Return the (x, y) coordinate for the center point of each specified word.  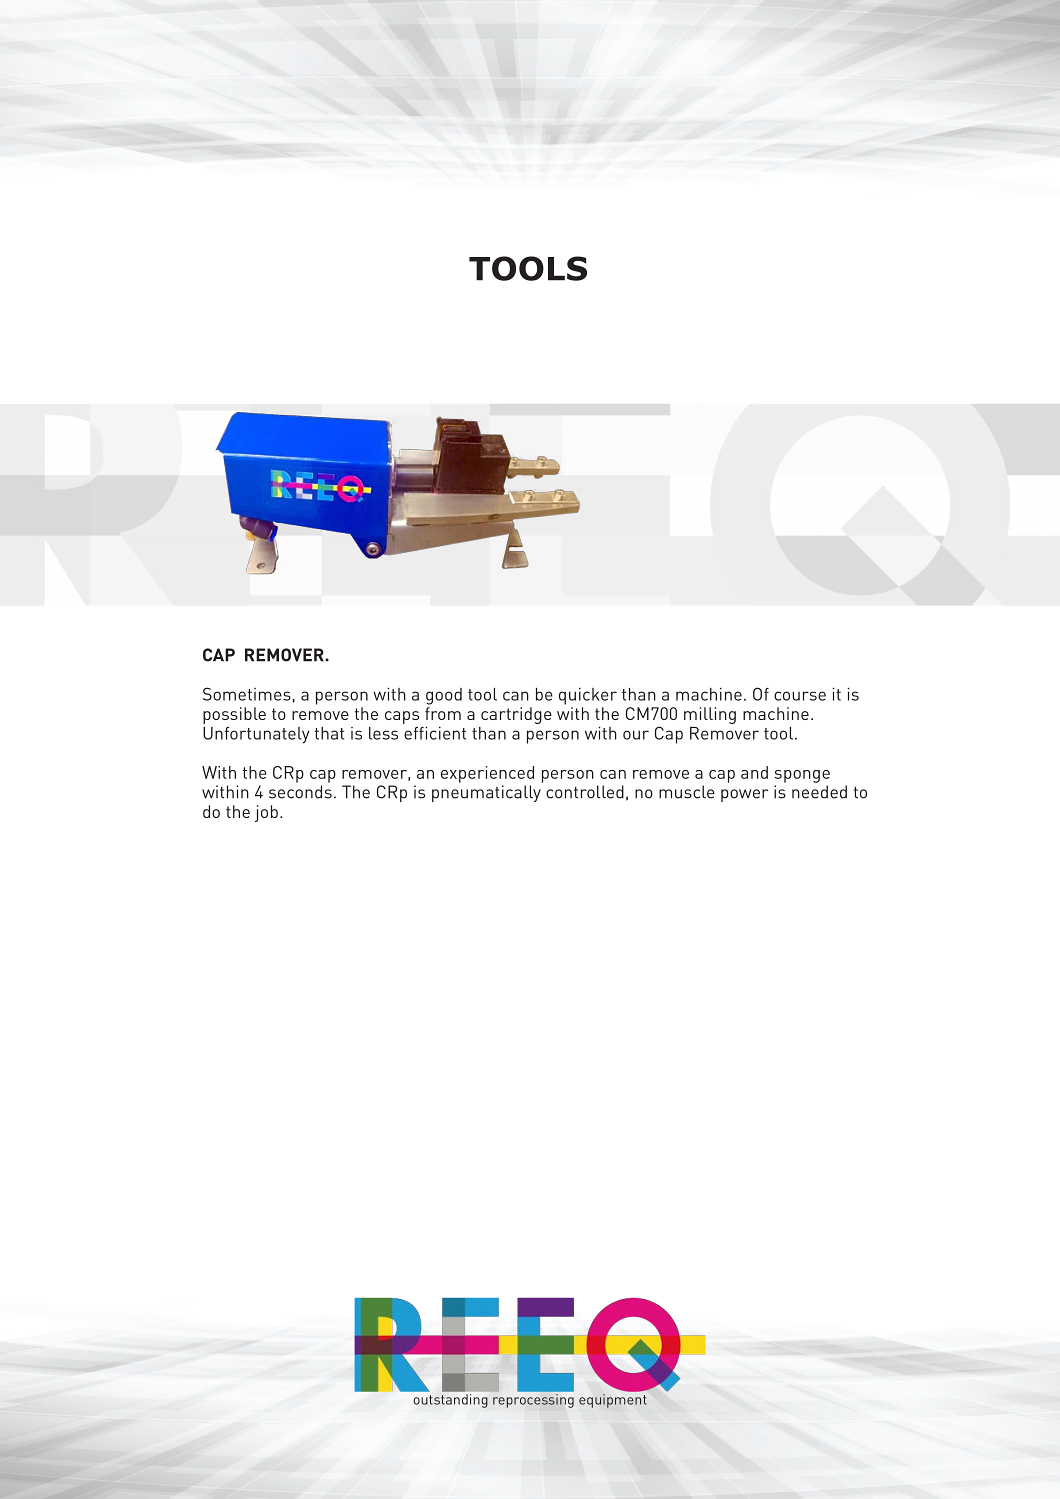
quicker (588, 696)
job (266, 813)
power (744, 795)
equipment (613, 1401)
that (329, 733)
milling (710, 715)
